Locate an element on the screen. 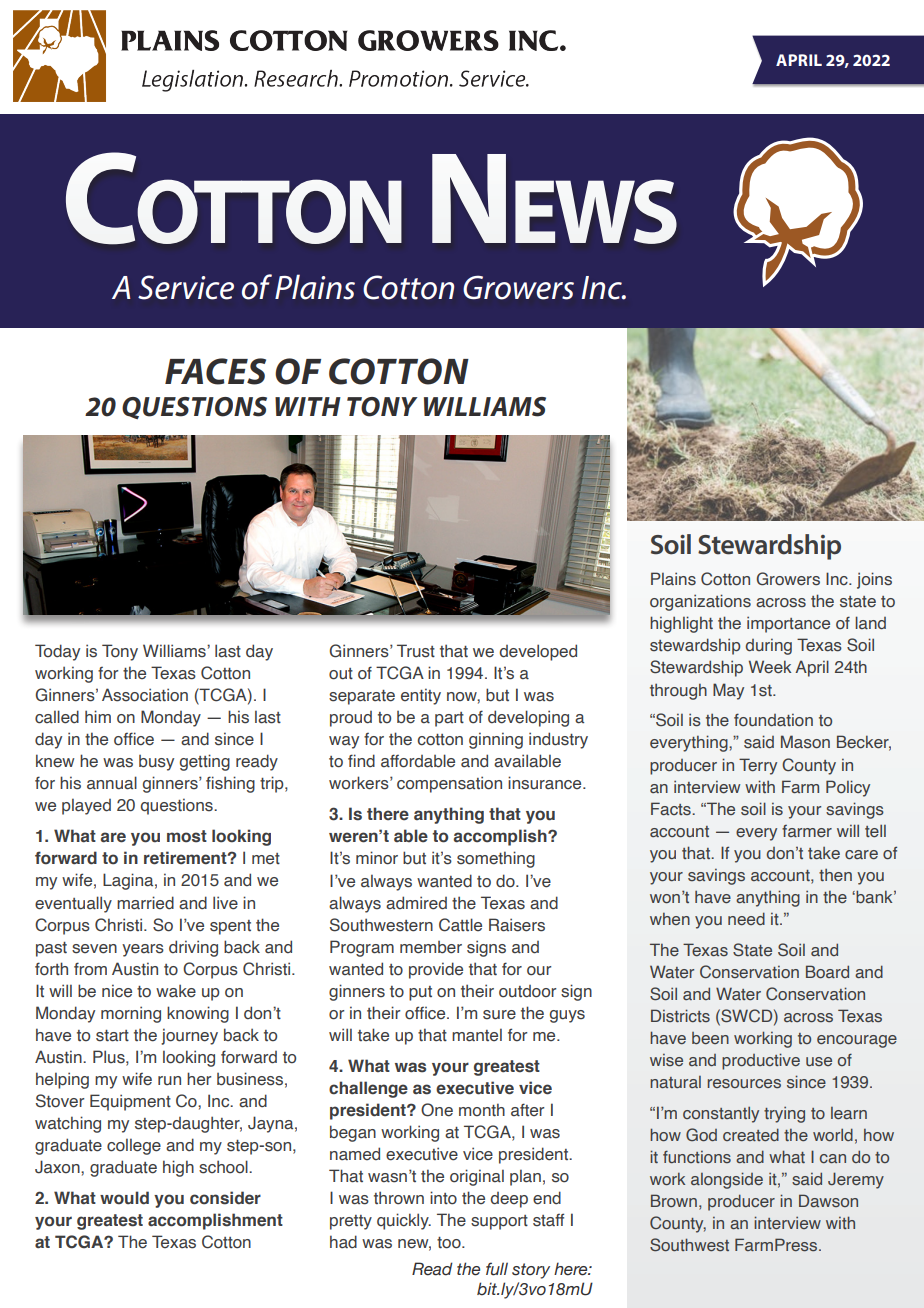 The width and height of the screenshot is (924, 1308). compensation is located at coordinates (449, 784).
